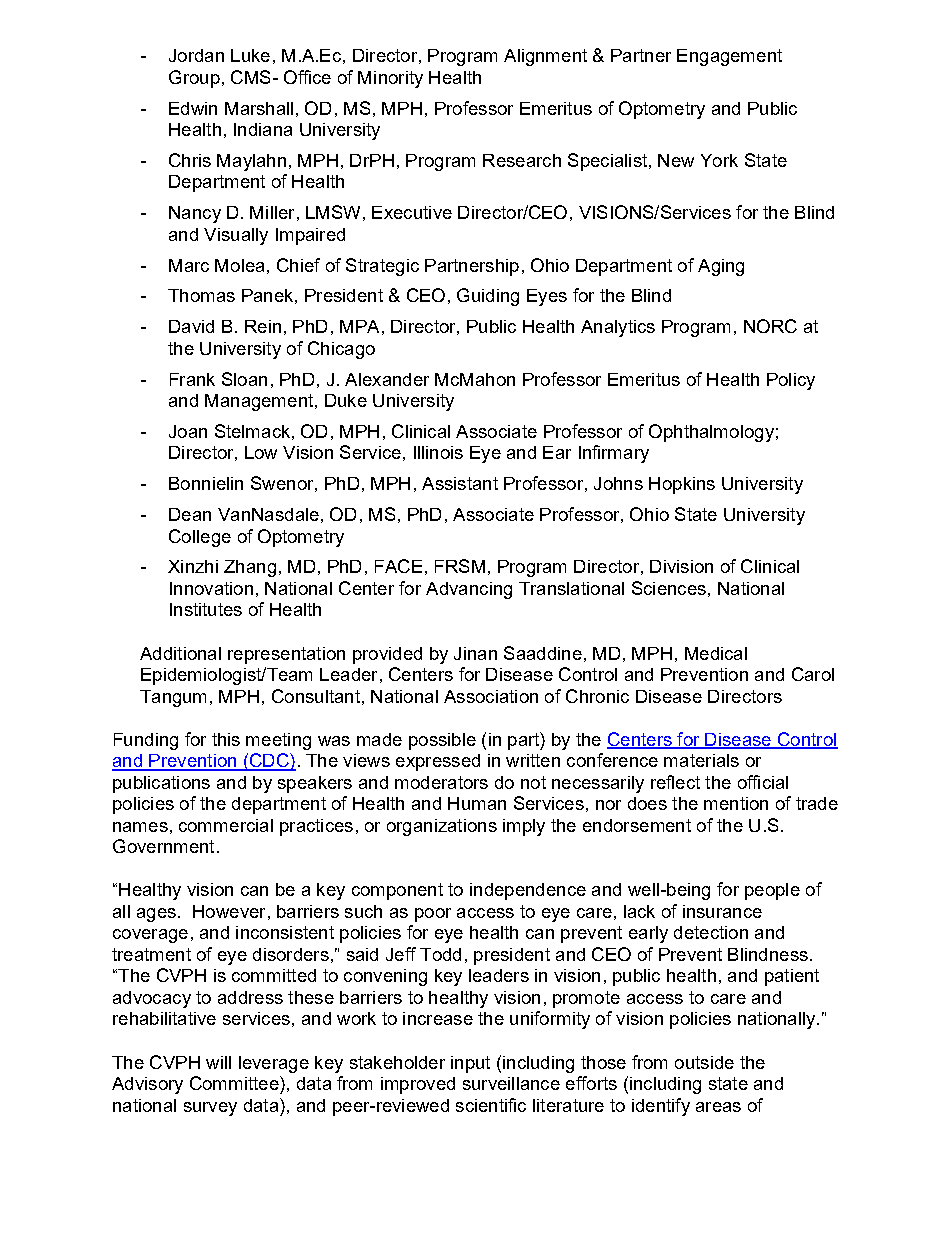 The width and height of the image is (952, 1233). Describe the element at coordinates (528, 891) in the image. I see `independence` at that location.
